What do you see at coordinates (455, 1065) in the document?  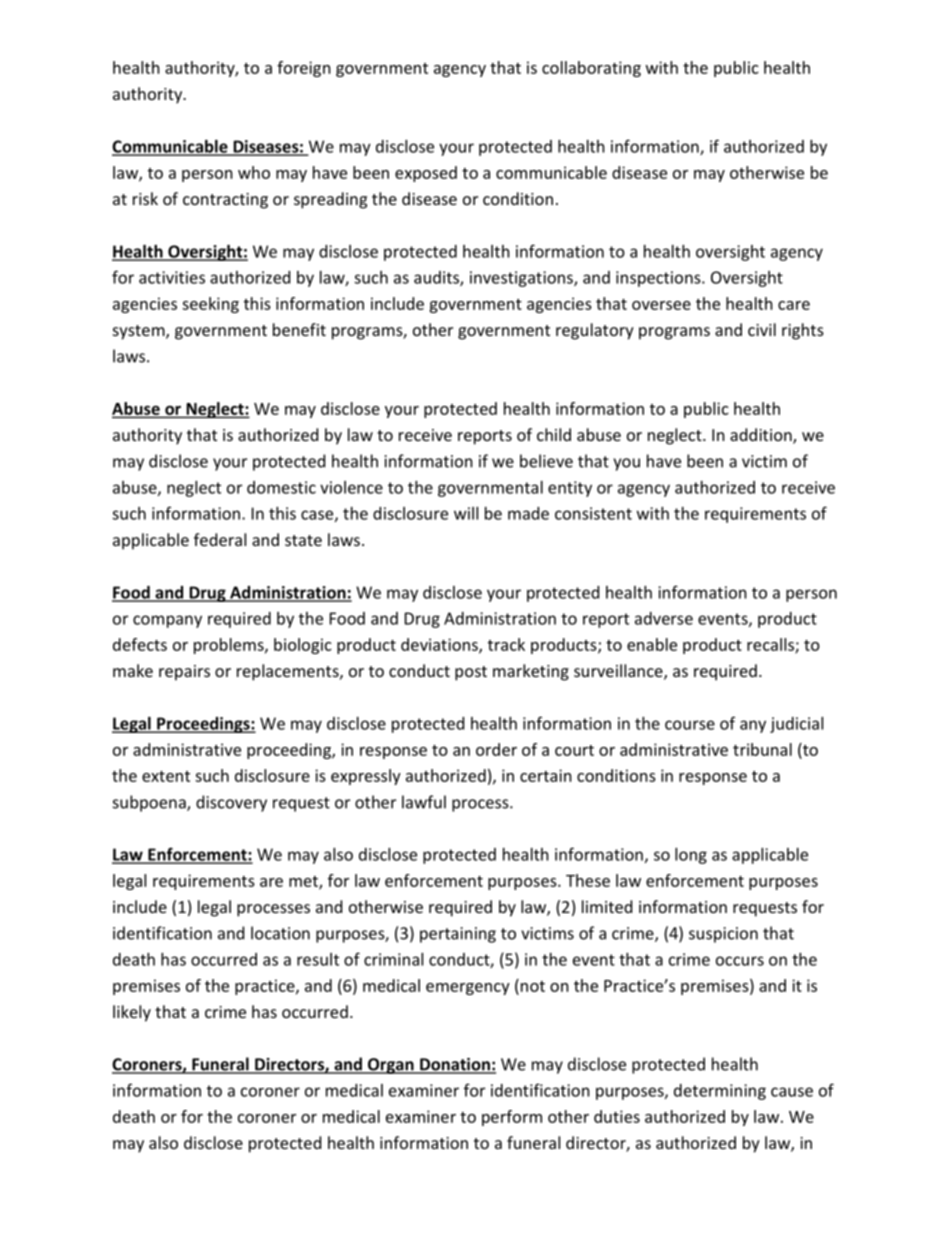 I see `Donation` at bounding box center [455, 1065].
